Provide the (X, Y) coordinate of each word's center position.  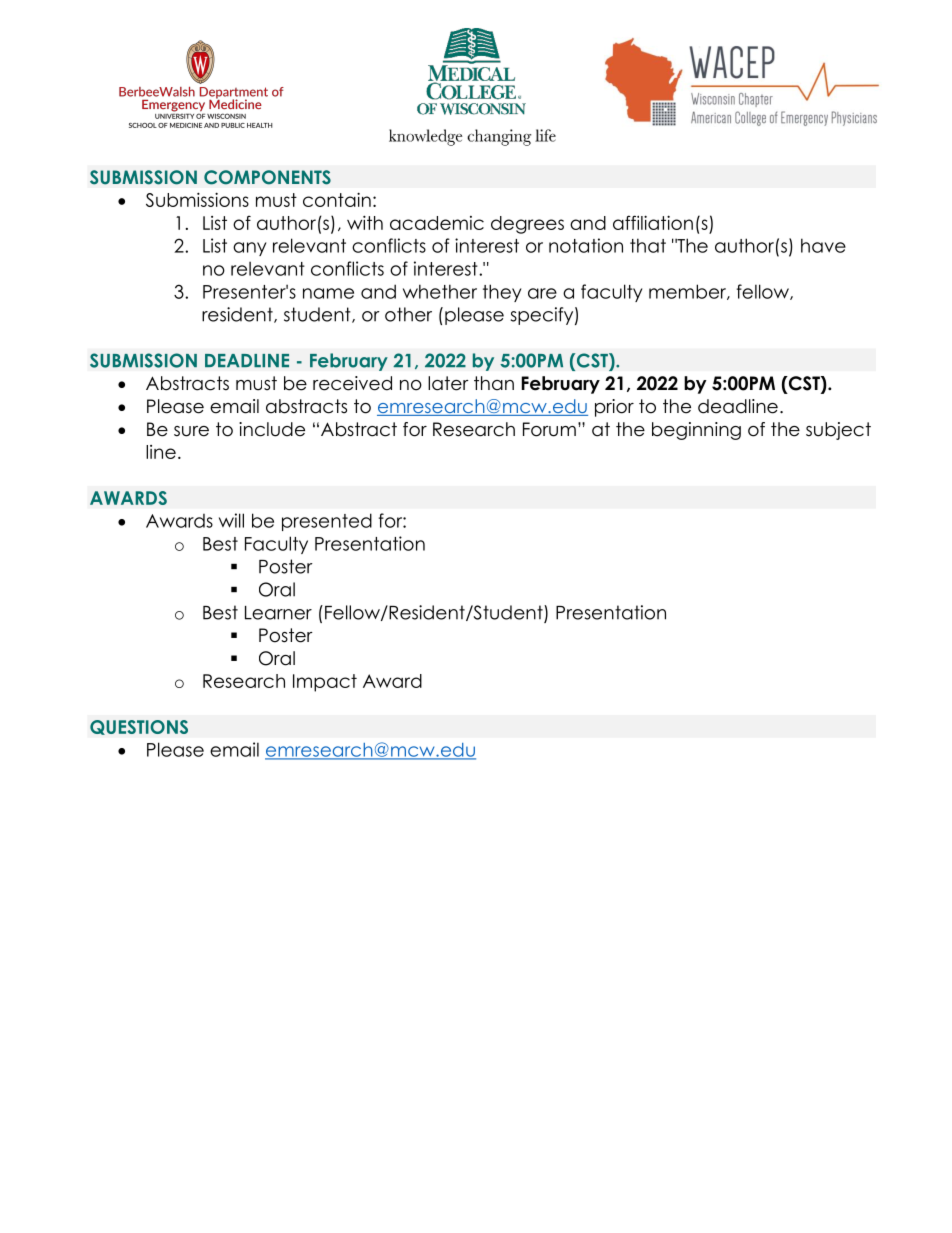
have (823, 245)
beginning (696, 431)
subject (838, 431)
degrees (527, 225)
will (231, 520)
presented (327, 522)
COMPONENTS (267, 177)
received (352, 383)
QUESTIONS (139, 727)
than (494, 383)
